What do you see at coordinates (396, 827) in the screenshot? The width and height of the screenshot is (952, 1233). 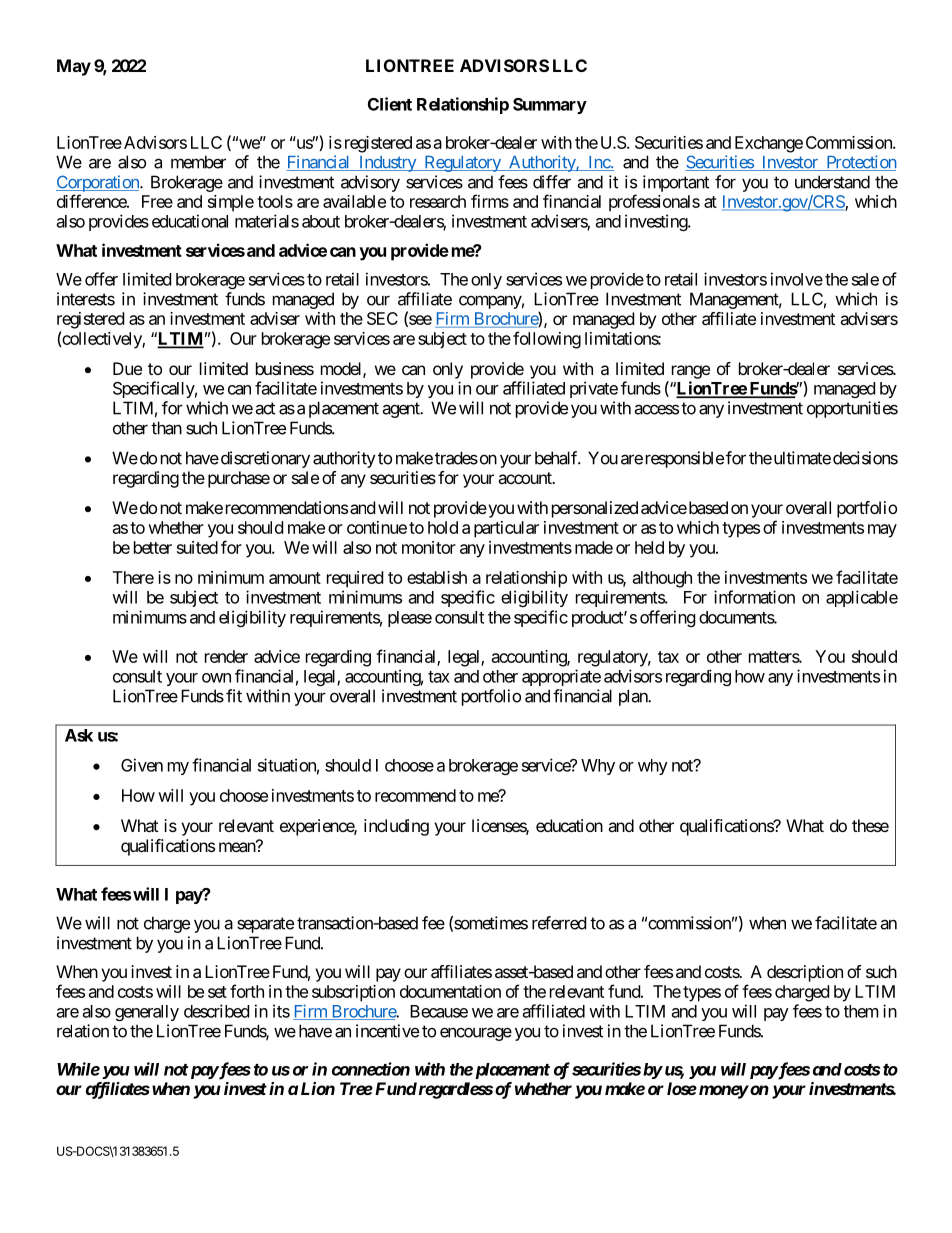 I see `including` at bounding box center [396, 827].
